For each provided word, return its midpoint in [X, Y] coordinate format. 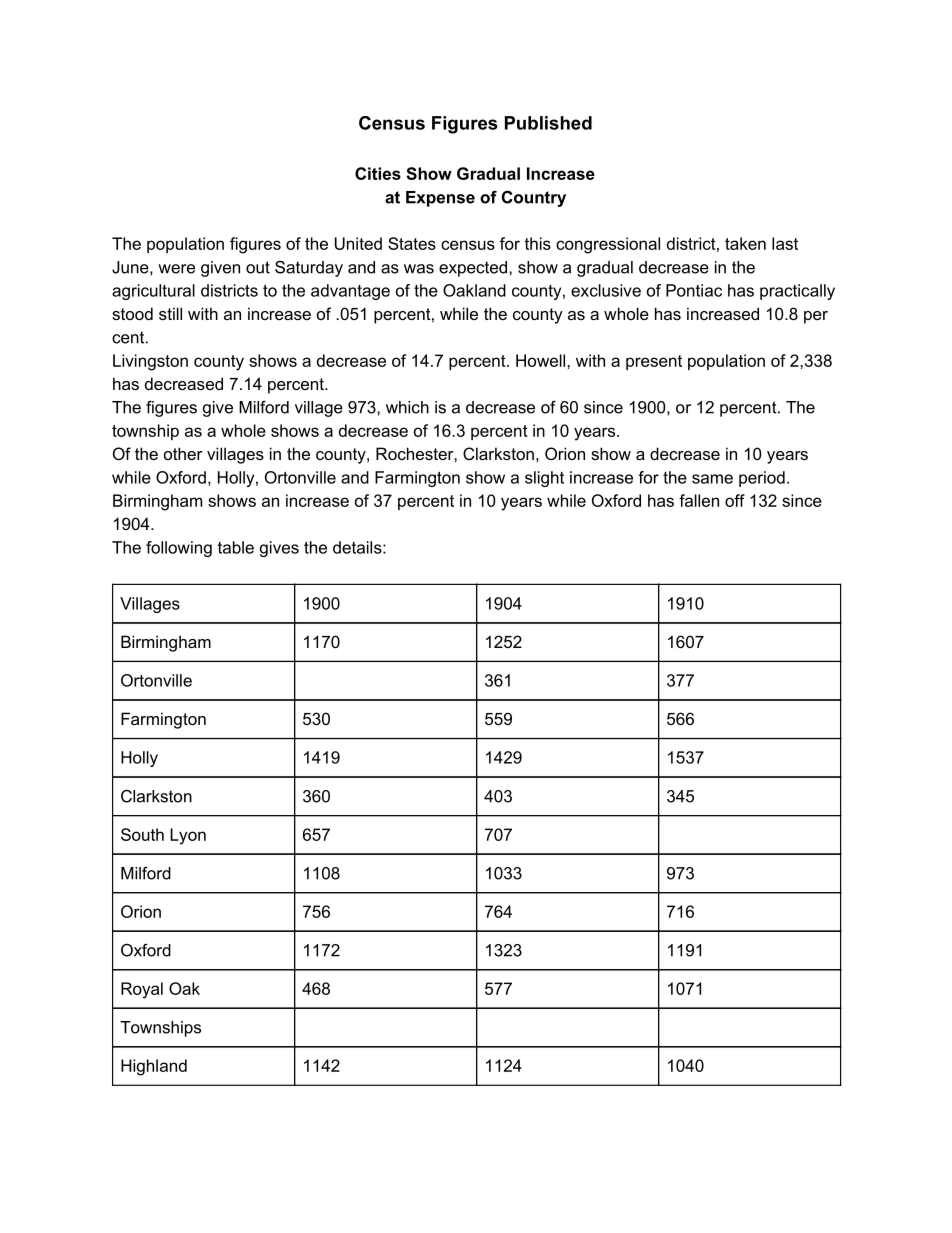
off [735, 500]
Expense [440, 199]
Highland [154, 1067]
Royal [142, 990]
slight [544, 479]
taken [745, 243]
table [236, 547]
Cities [378, 173]
